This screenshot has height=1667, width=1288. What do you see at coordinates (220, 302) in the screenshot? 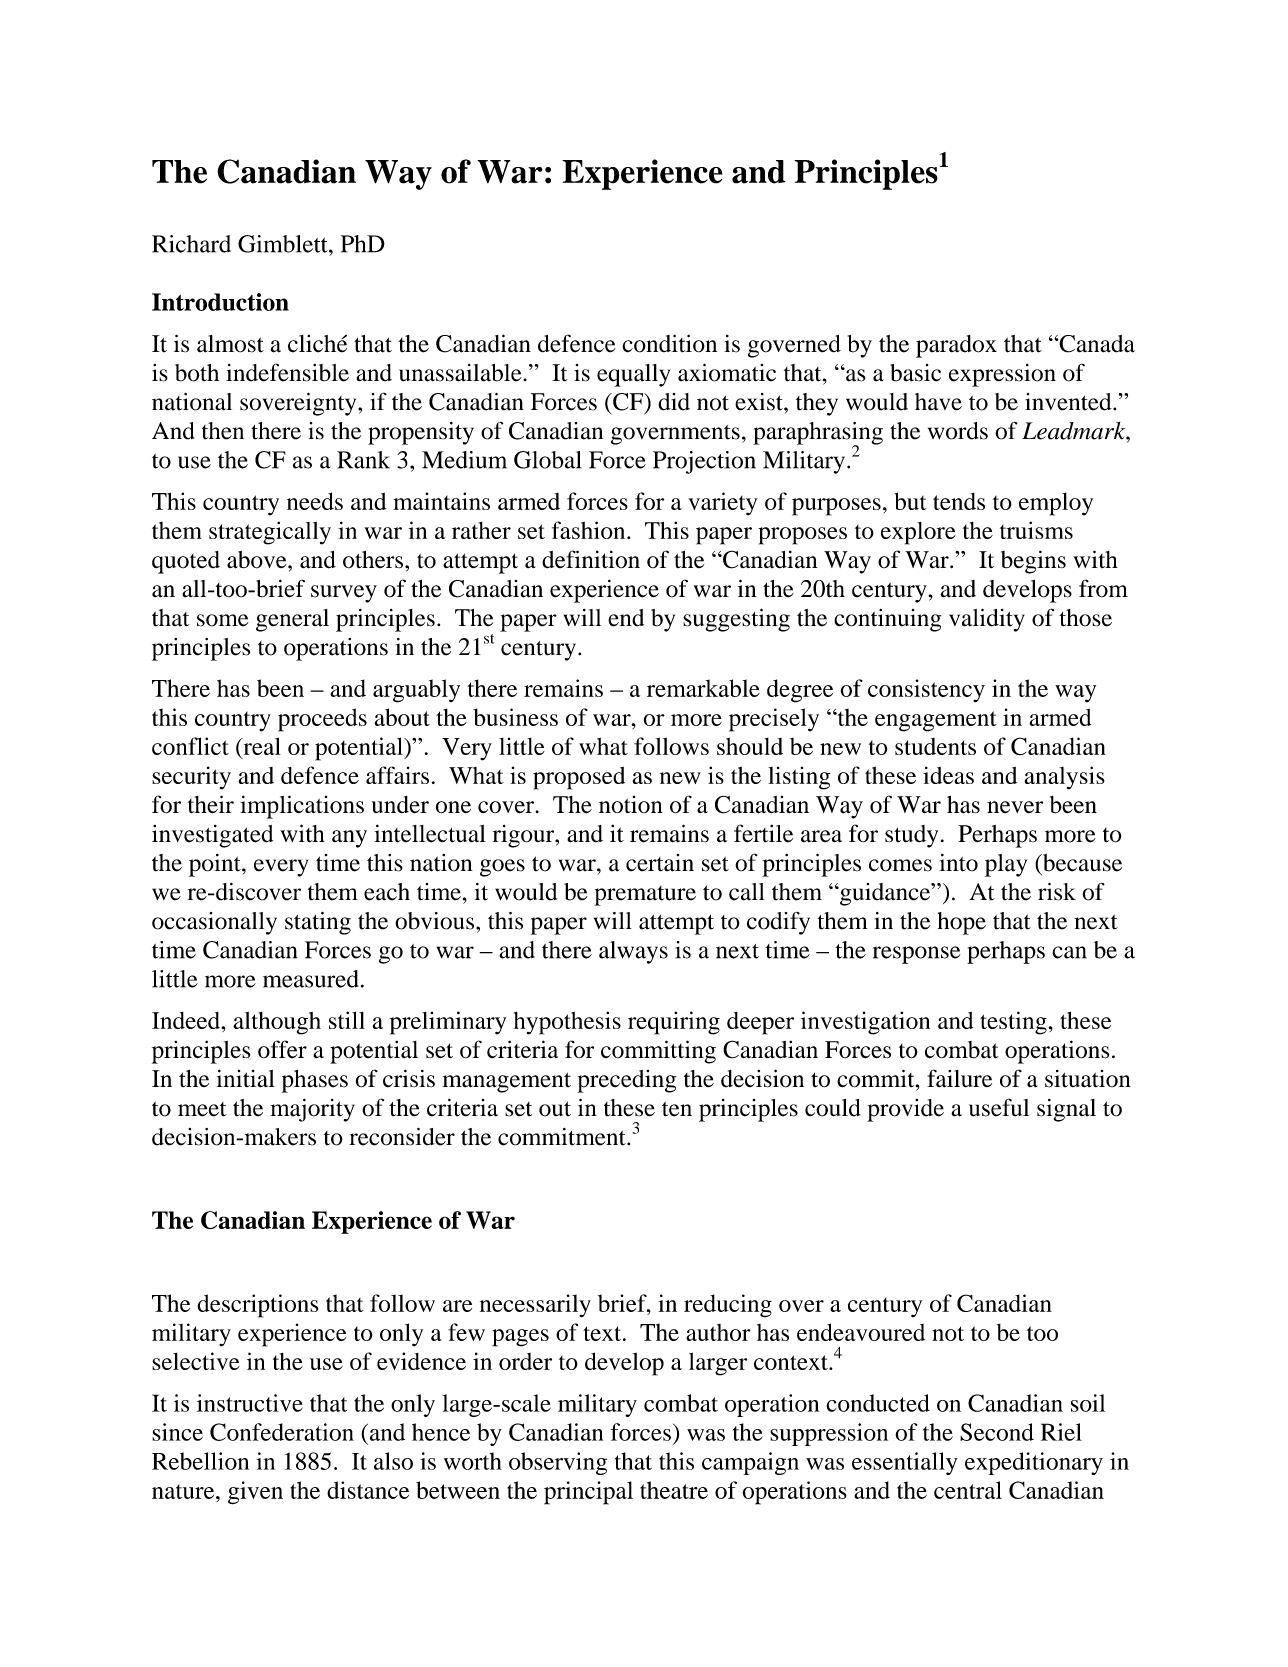
I see `Introduction` at bounding box center [220, 302].
